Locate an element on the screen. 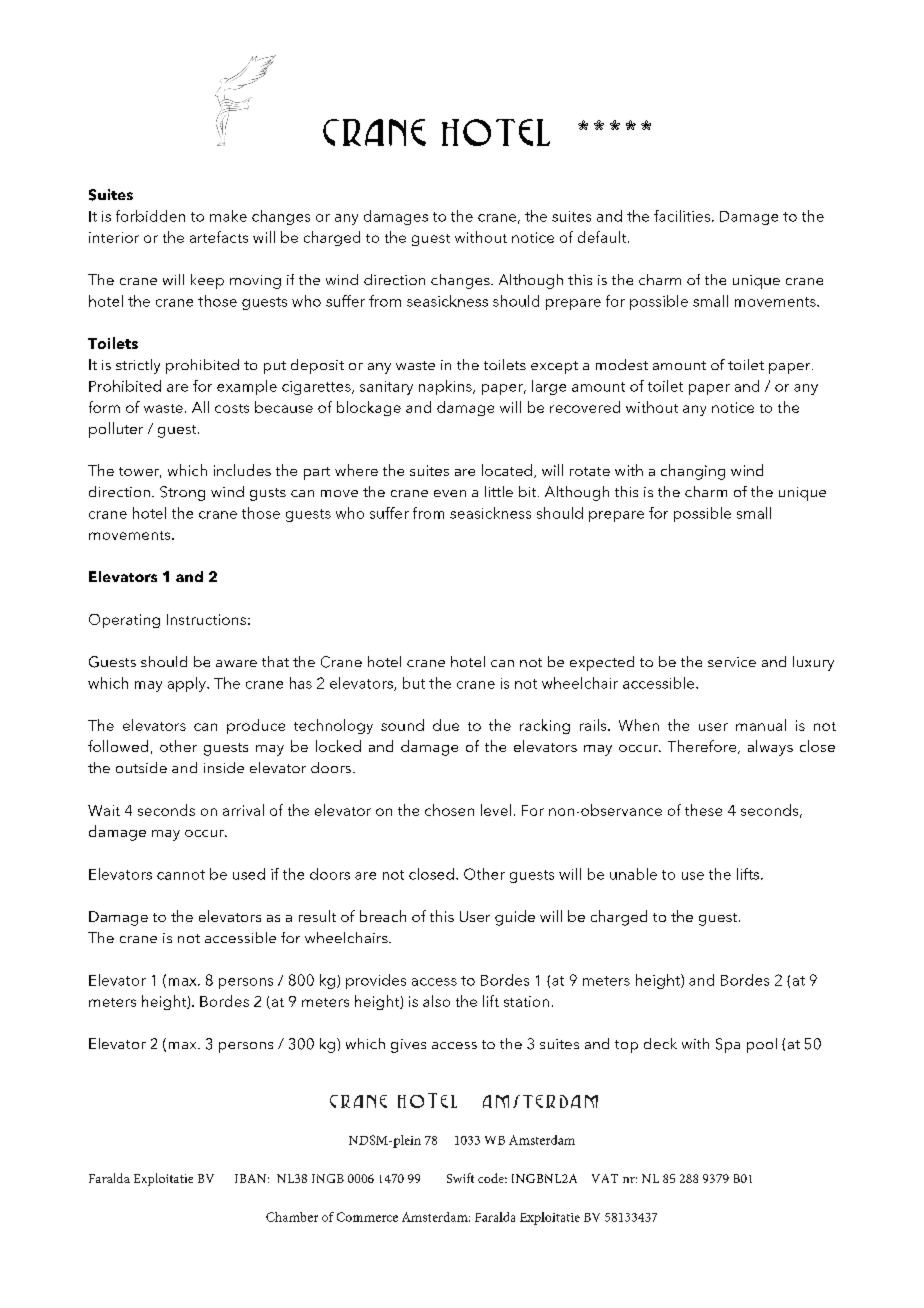 This screenshot has width=924, height=1308. facilities is located at coordinates (682, 216).
